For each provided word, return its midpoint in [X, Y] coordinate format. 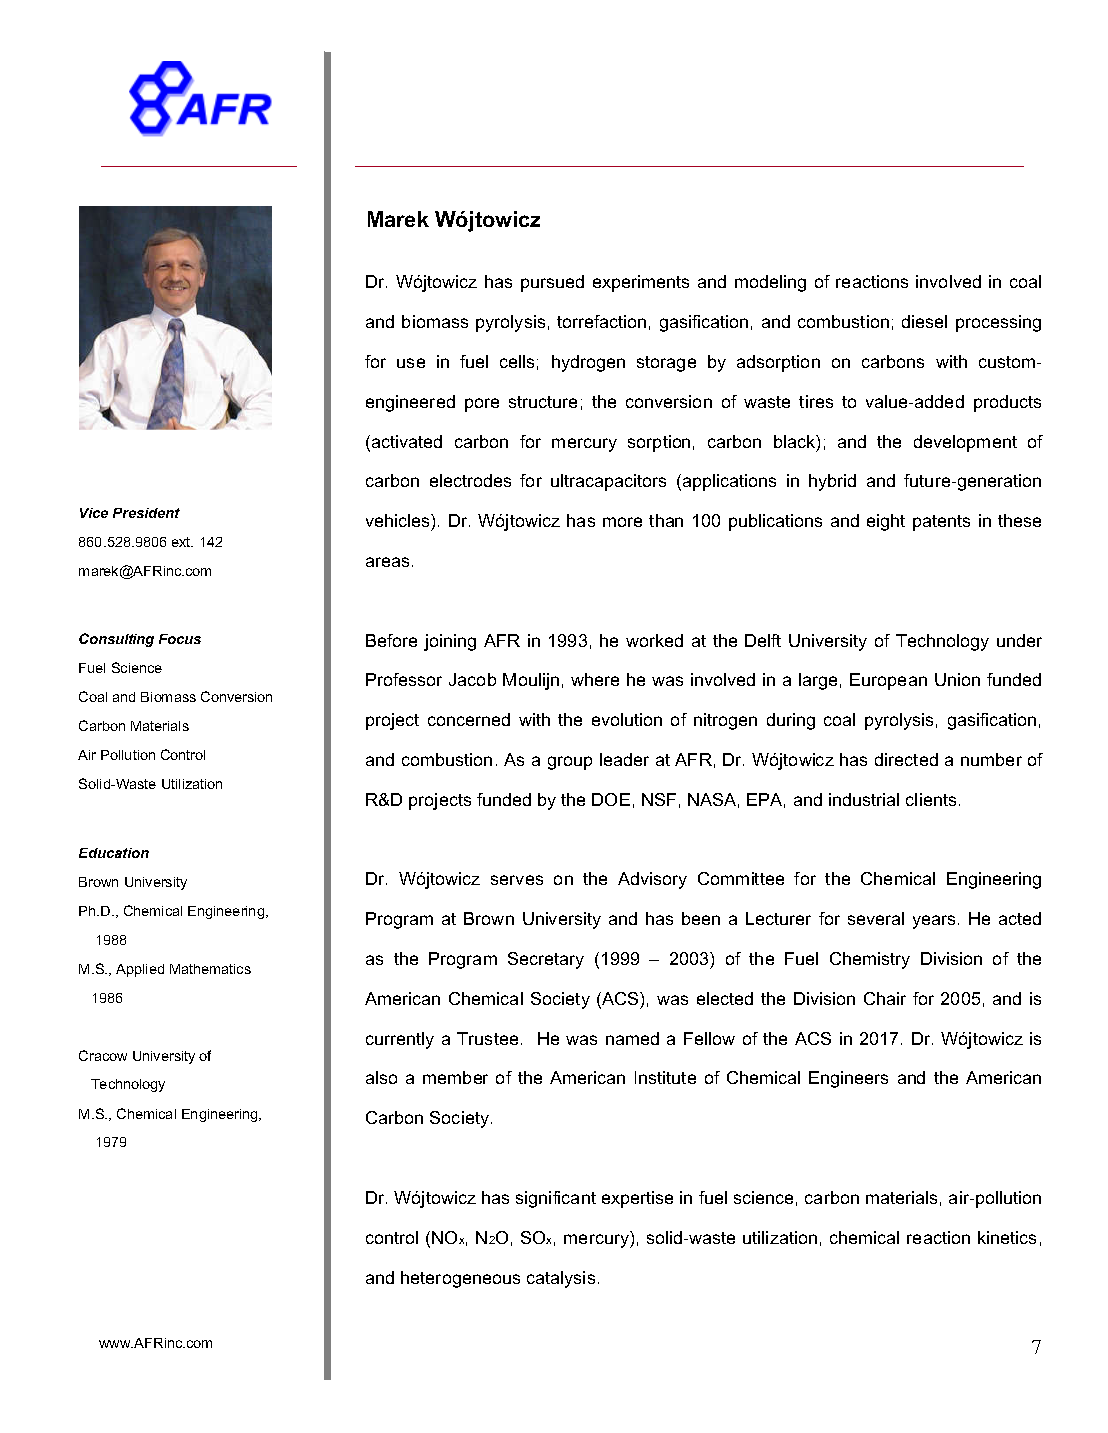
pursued [552, 283]
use [411, 363]
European [888, 681]
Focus [180, 639]
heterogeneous [460, 1279]
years [934, 922]
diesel [924, 321]
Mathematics [210, 969]
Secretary [546, 960]
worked [654, 640]
